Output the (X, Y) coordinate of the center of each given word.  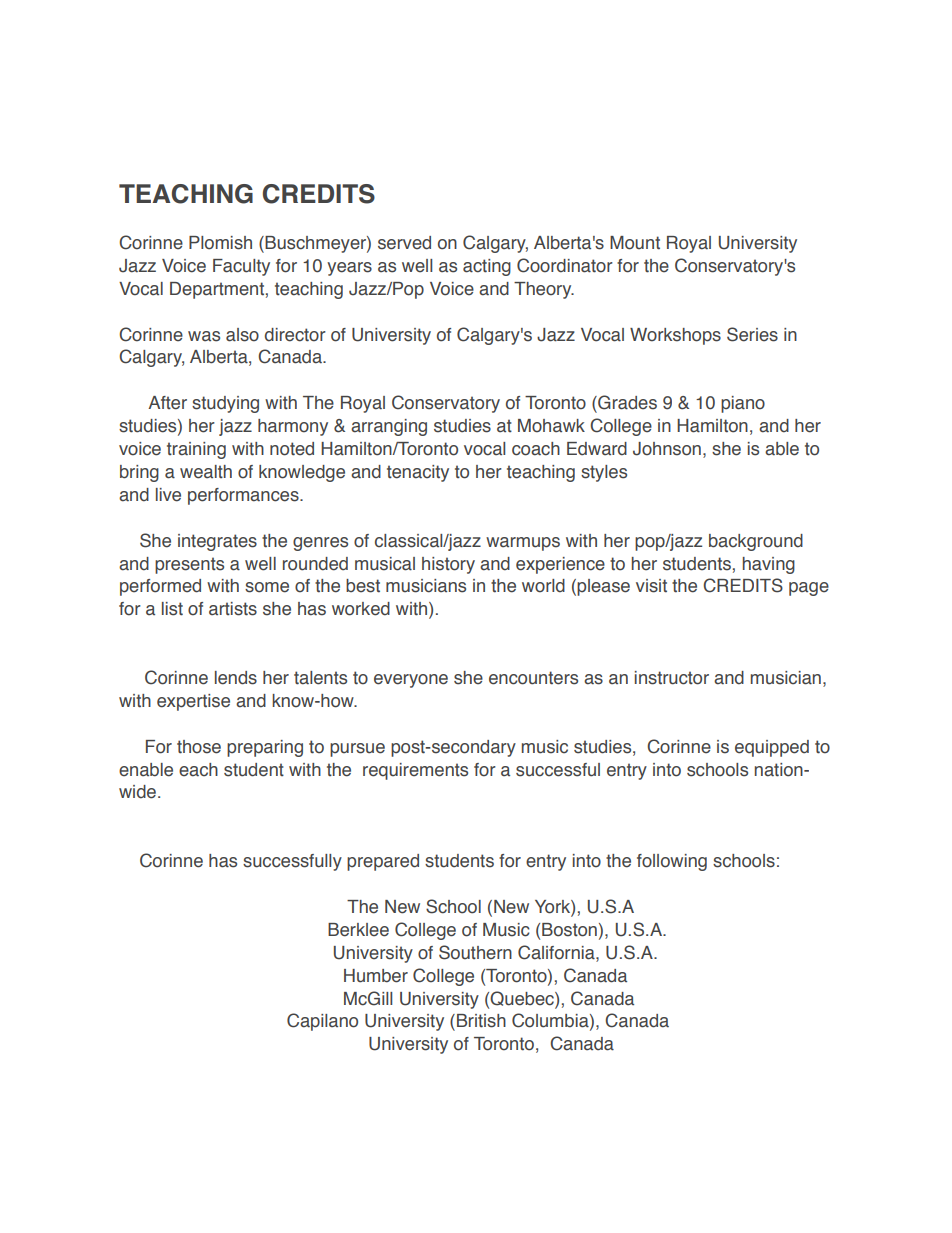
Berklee (358, 930)
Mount (635, 243)
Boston (569, 930)
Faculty (241, 267)
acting (487, 267)
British (481, 1021)
